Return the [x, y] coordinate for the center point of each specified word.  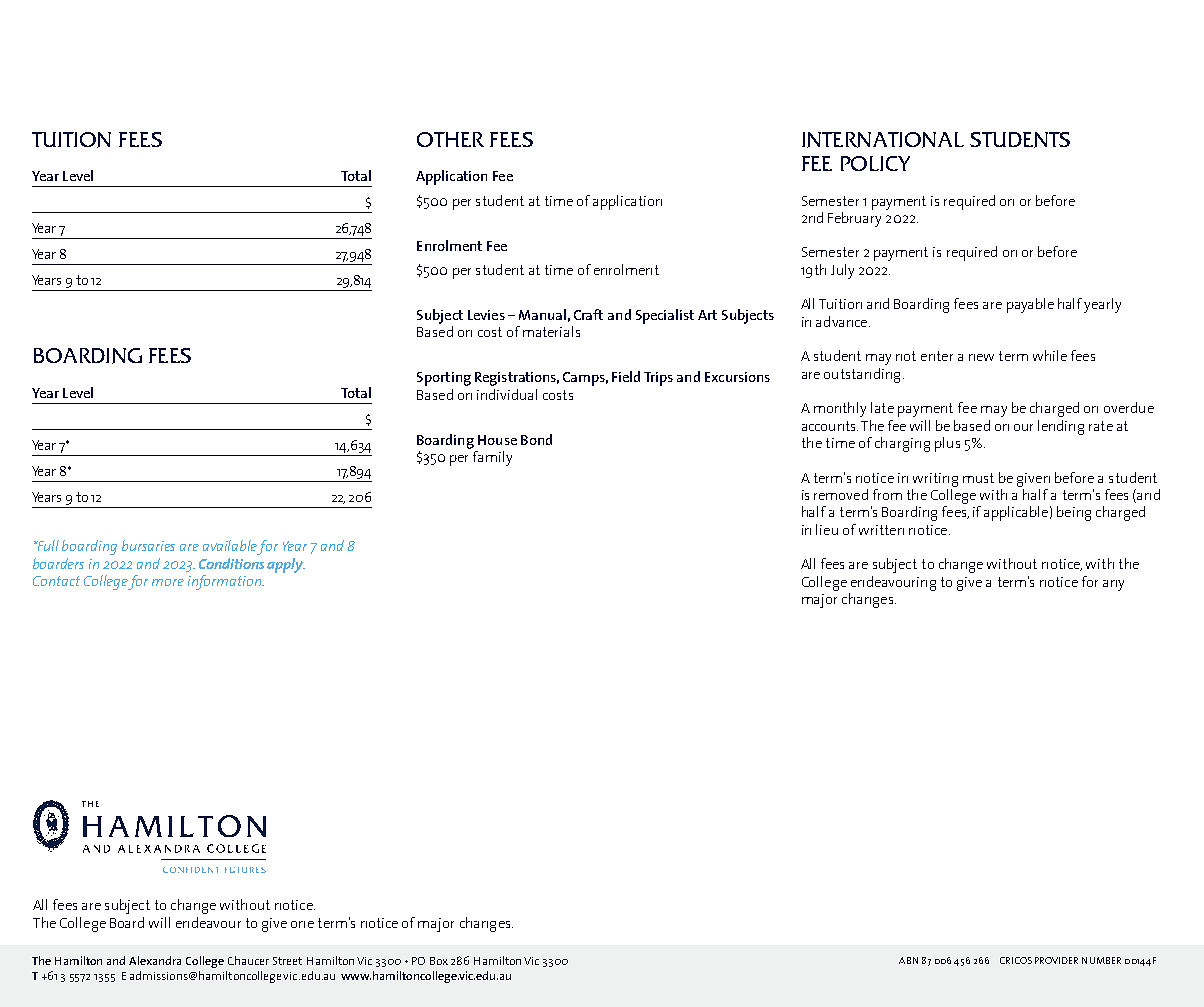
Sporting [444, 379]
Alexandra [155, 960]
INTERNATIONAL [883, 140]
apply [286, 565]
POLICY [875, 163]
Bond [536, 439]
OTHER [450, 139]
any [1113, 585]
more [168, 582]
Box [439, 961]
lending [1061, 427]
